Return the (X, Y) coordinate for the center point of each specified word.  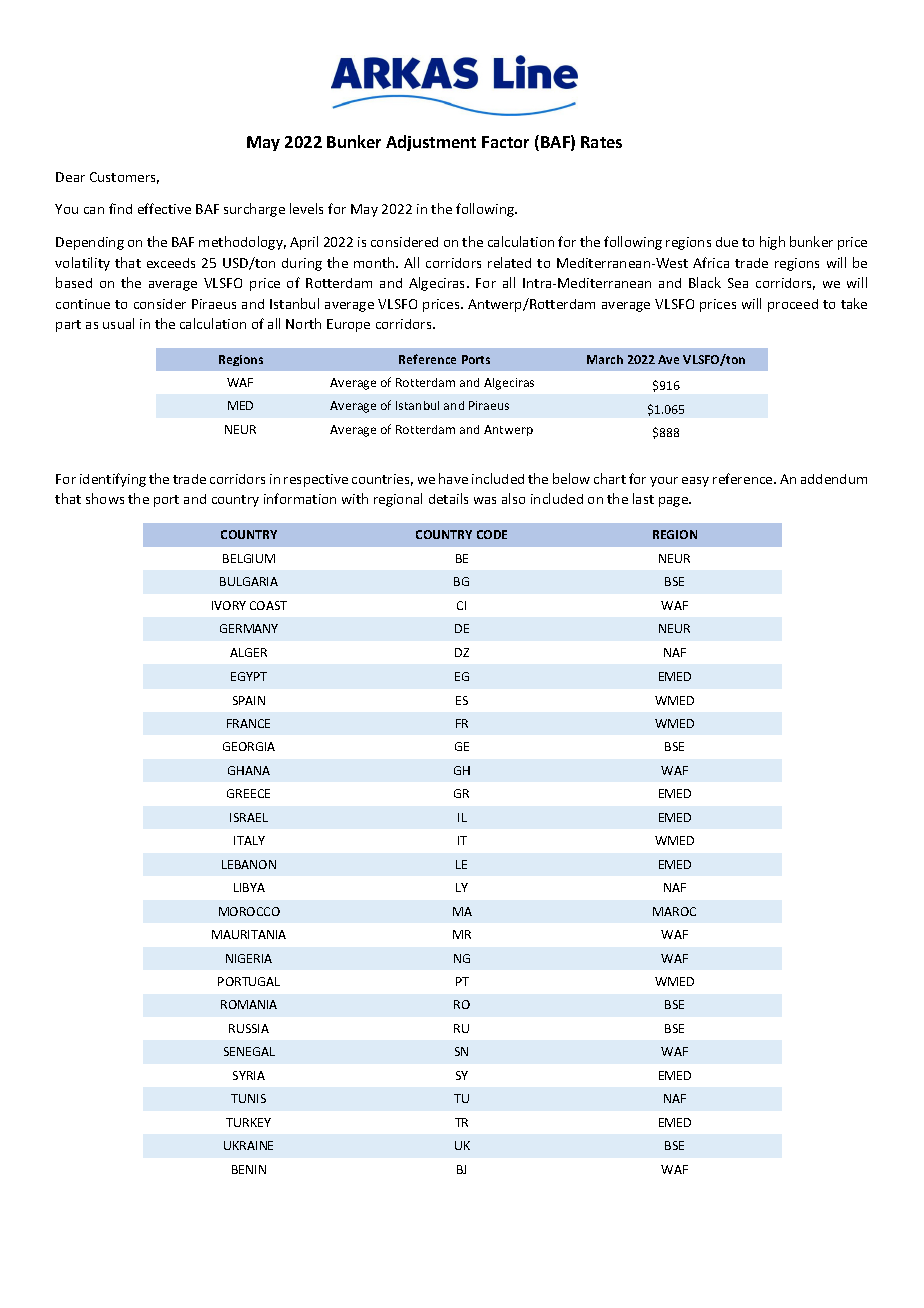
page (675, 502)
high (772, 243)
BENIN (249, 1169)
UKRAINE (248, 1145)
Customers (124, 178)
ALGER (248, 652)
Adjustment (431, 143)
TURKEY (248, 1122)
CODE (492, 534)
